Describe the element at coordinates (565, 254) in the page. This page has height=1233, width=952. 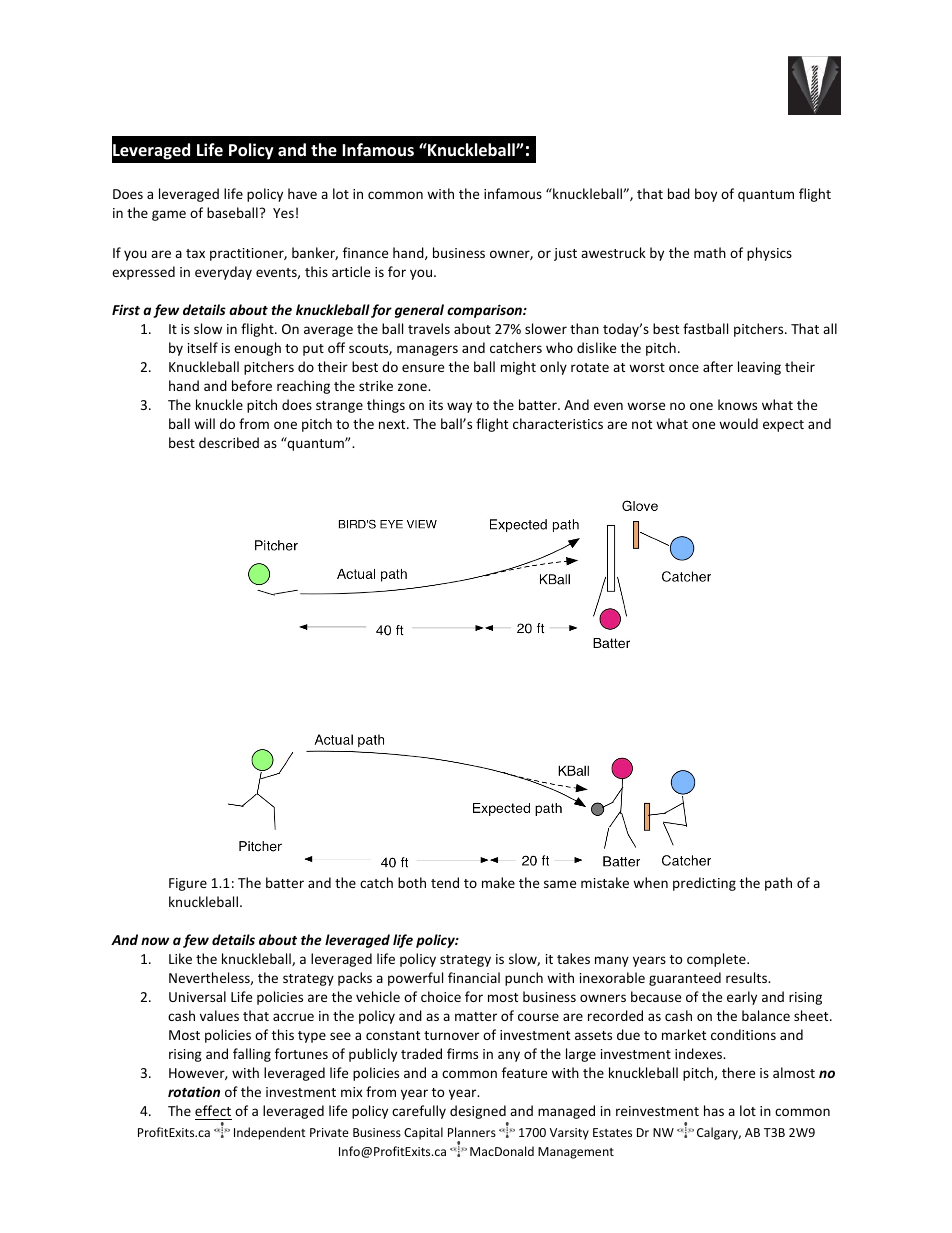
I see `just` at that location.
